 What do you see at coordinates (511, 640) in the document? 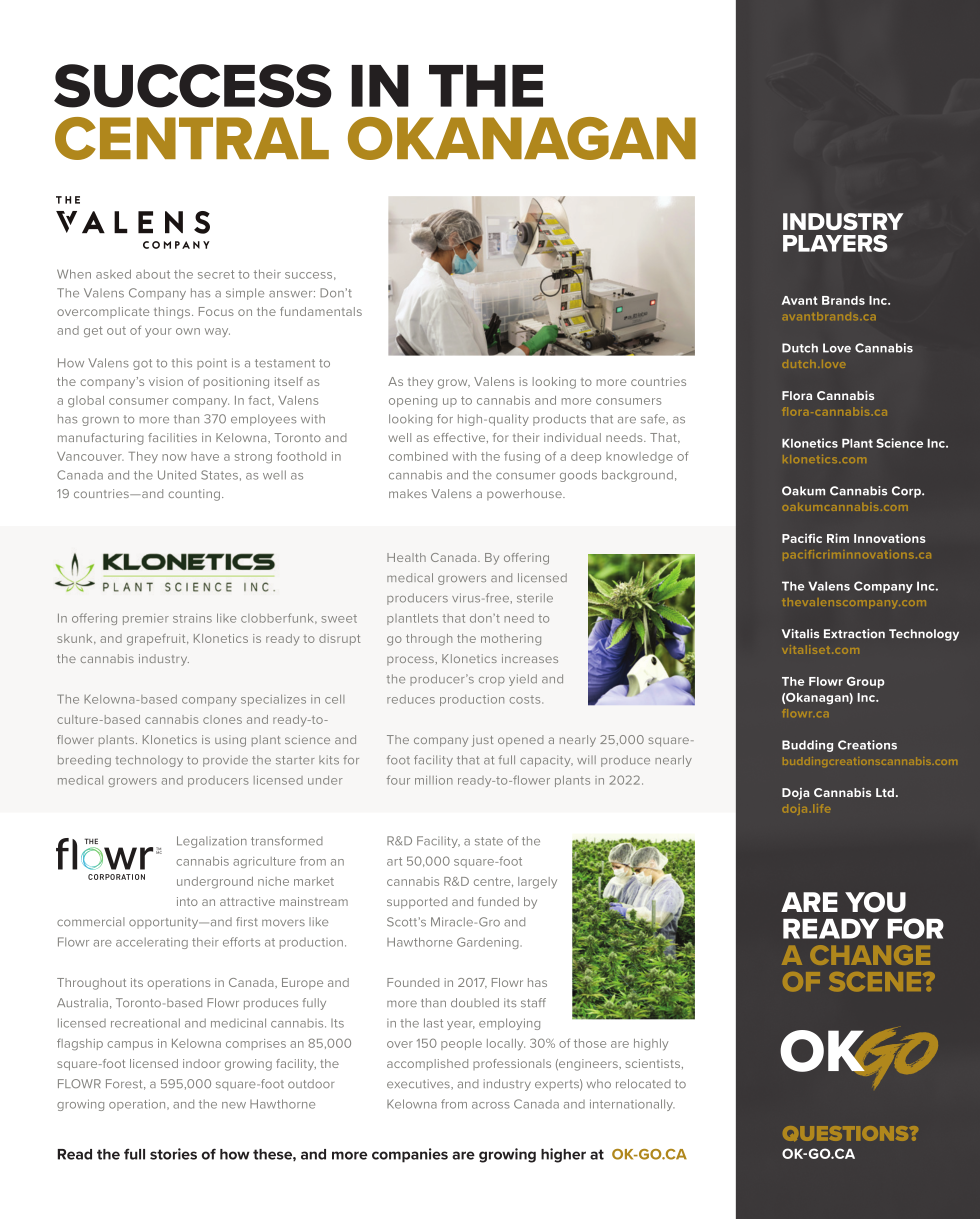
I see `mothering` at bounding box center [511, 640].
